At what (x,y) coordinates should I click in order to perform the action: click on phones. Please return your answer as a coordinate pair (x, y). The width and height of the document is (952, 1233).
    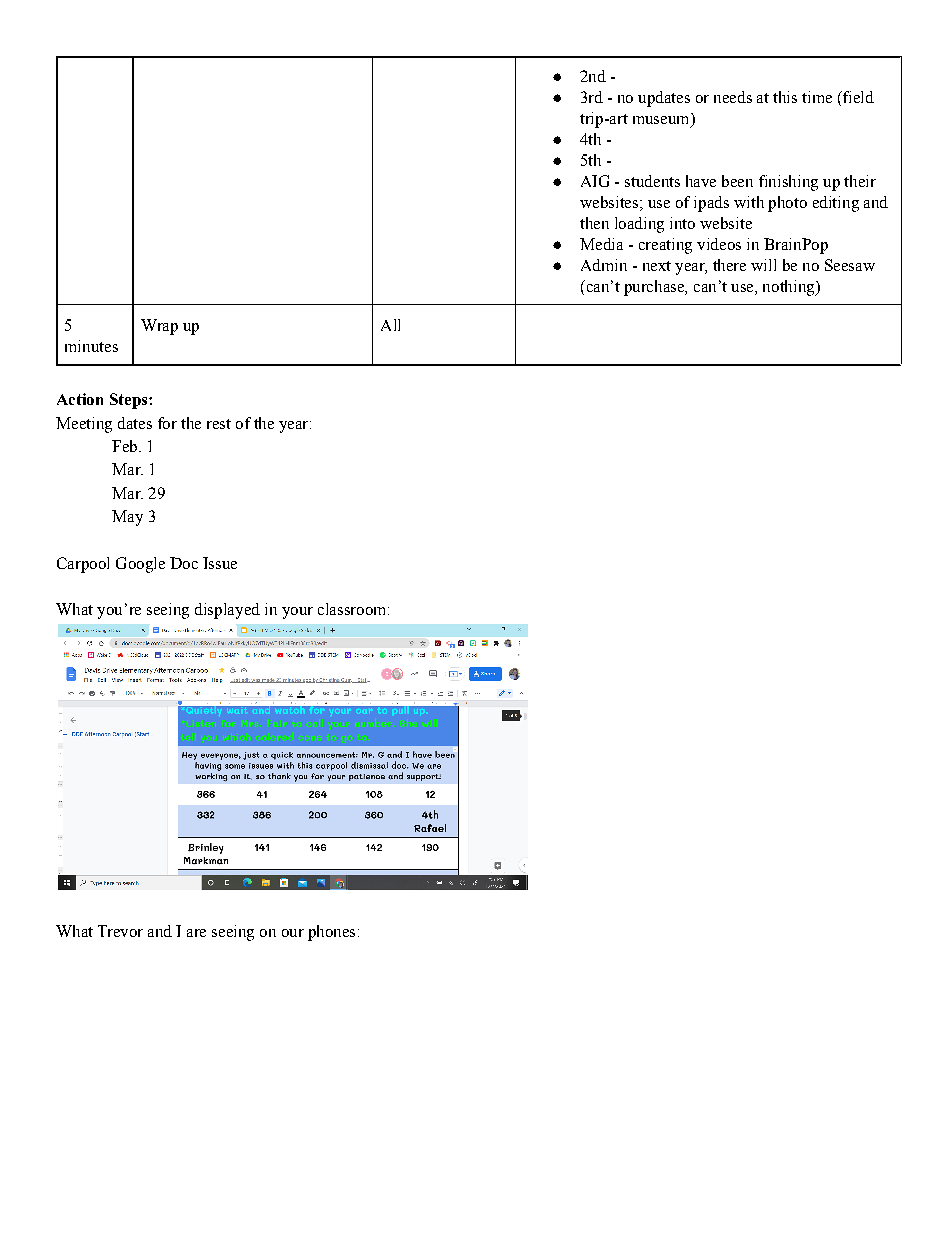
    Looking at the image, I should click on (331, 933).
